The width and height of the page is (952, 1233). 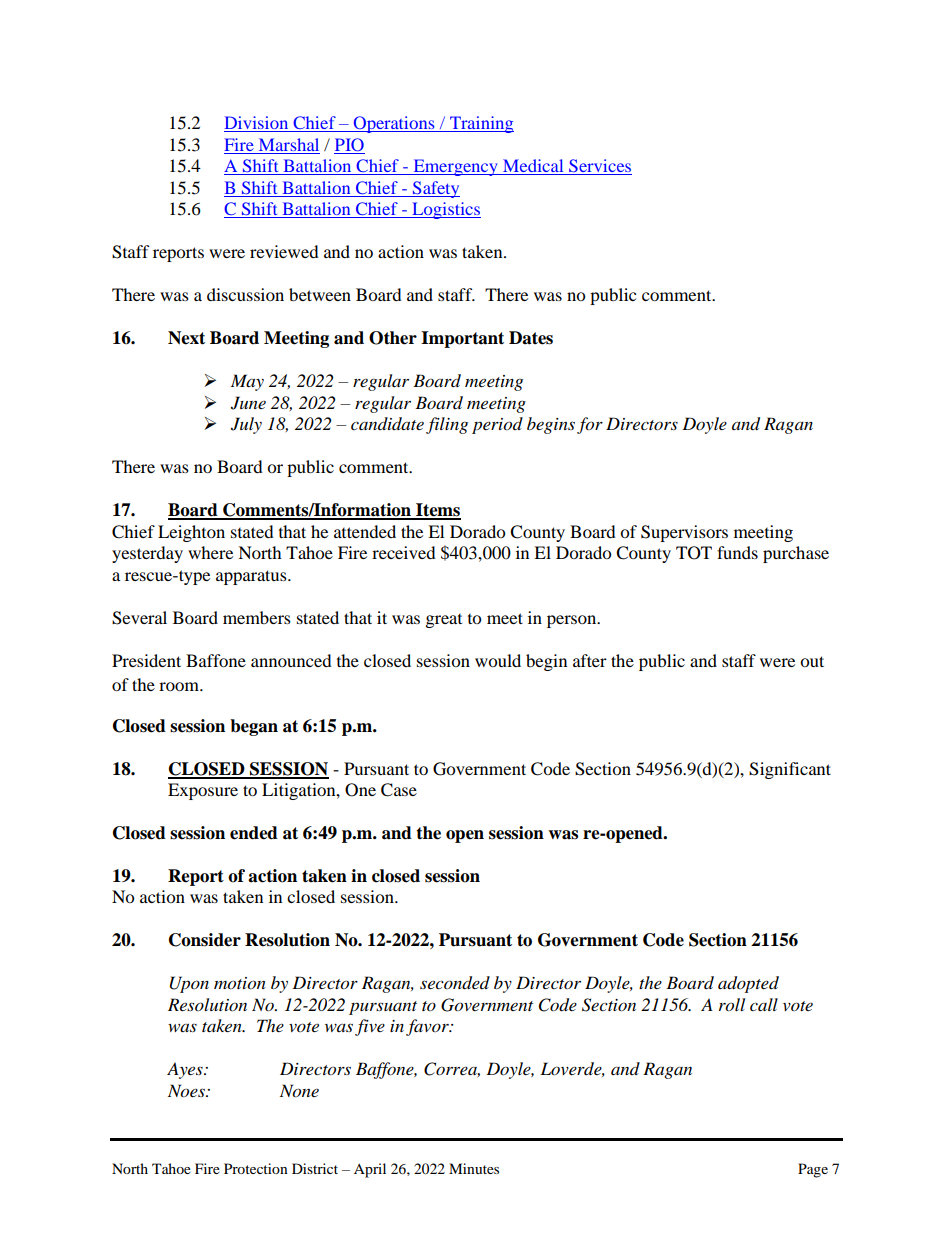 What do you see at coordinates (790, 770) in the page?
I see `Significant` at bounding box center [790, 770].
